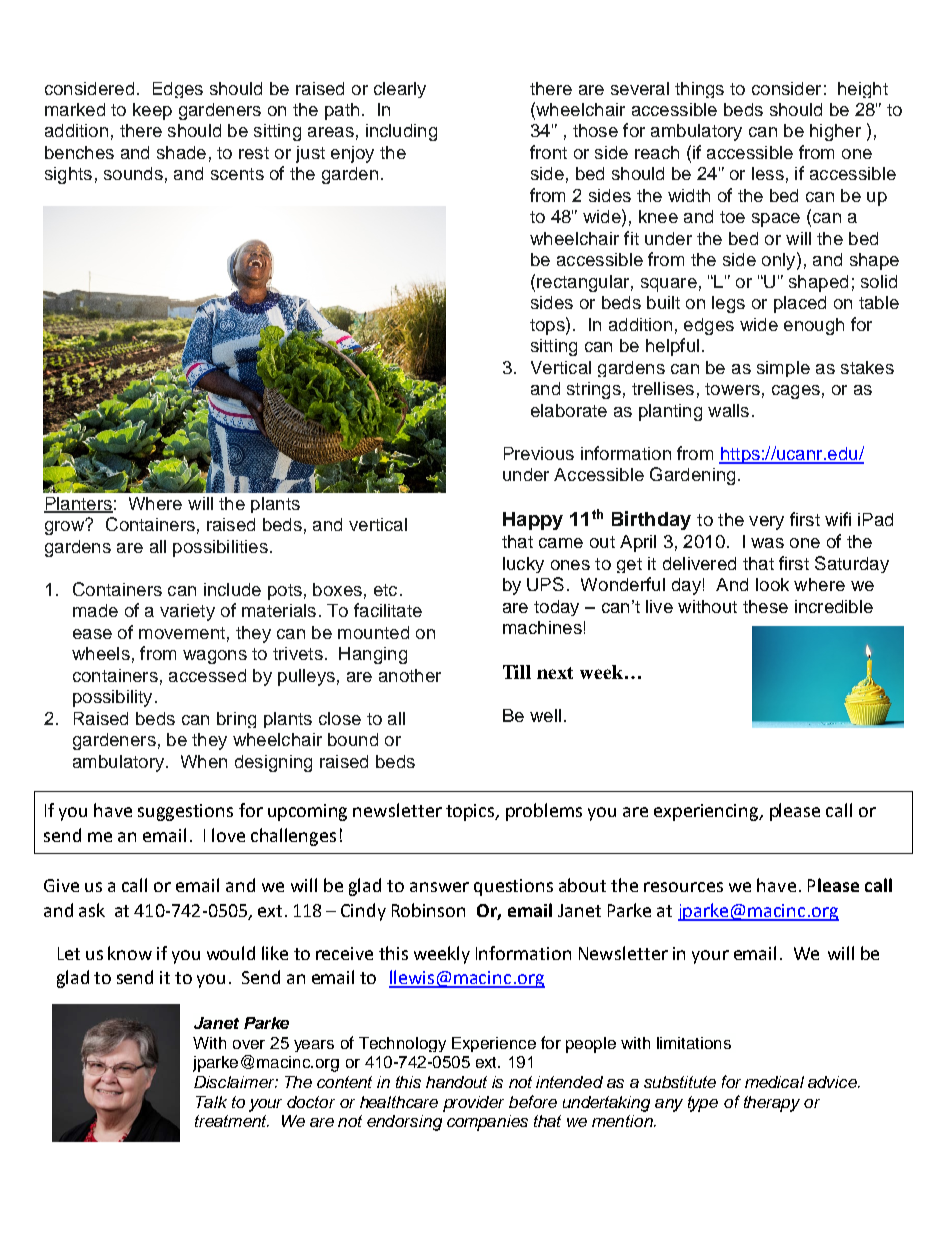 Image resolution: width=952 pixels, height=1233 pixels. Describe the element at coordinates (473, 1104) in the image. I see `provider` at that location.
